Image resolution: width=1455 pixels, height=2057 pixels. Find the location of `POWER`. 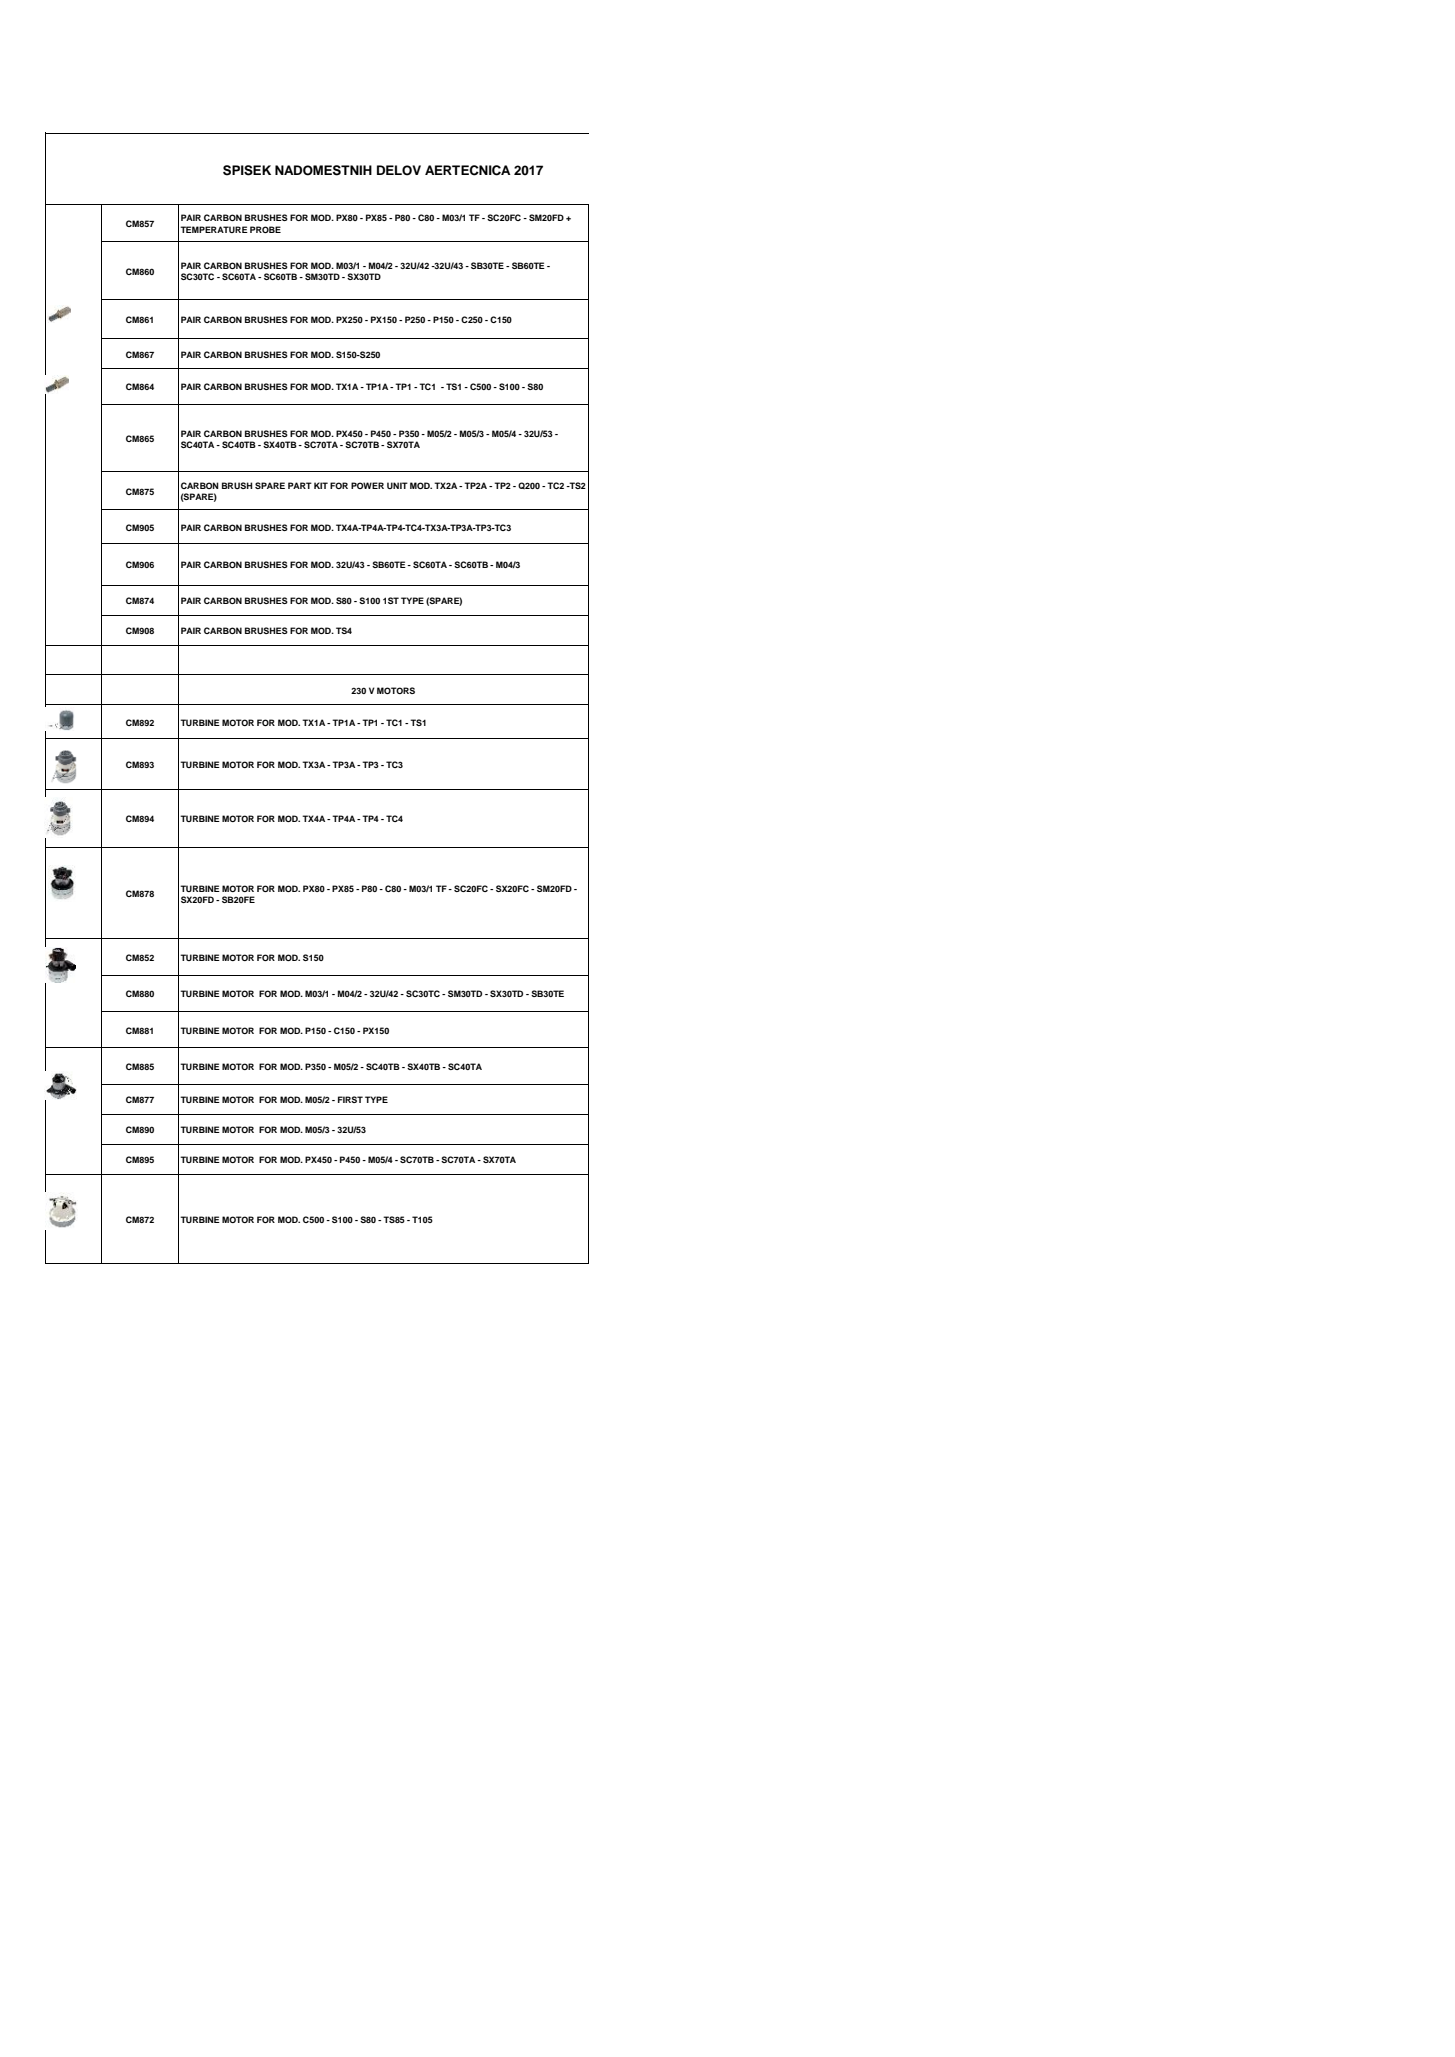

POWER is located at coordinates (367, 485).
